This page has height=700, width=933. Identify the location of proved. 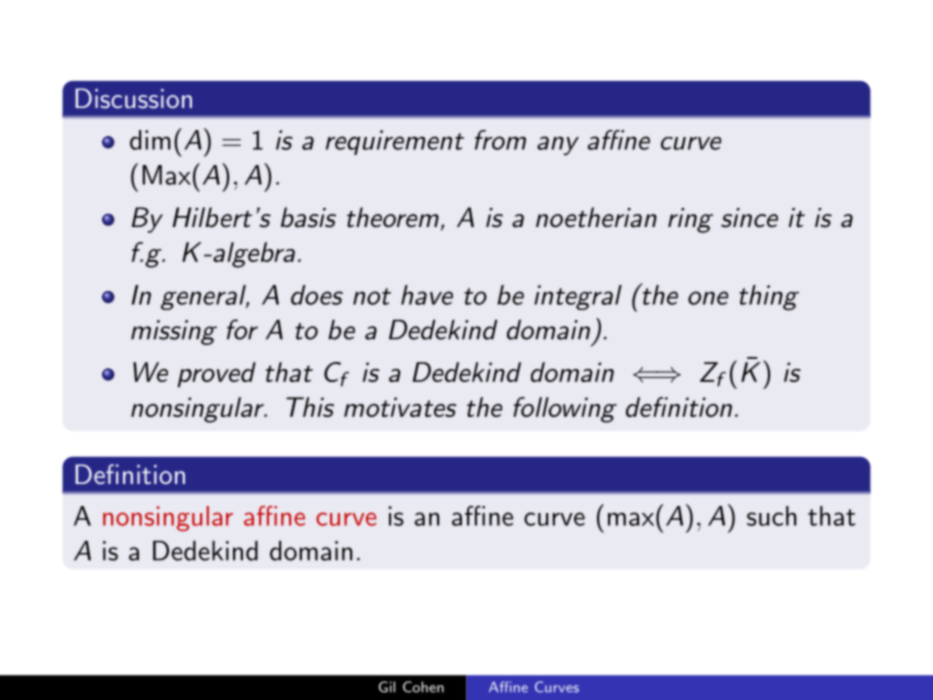
(217, 374).
